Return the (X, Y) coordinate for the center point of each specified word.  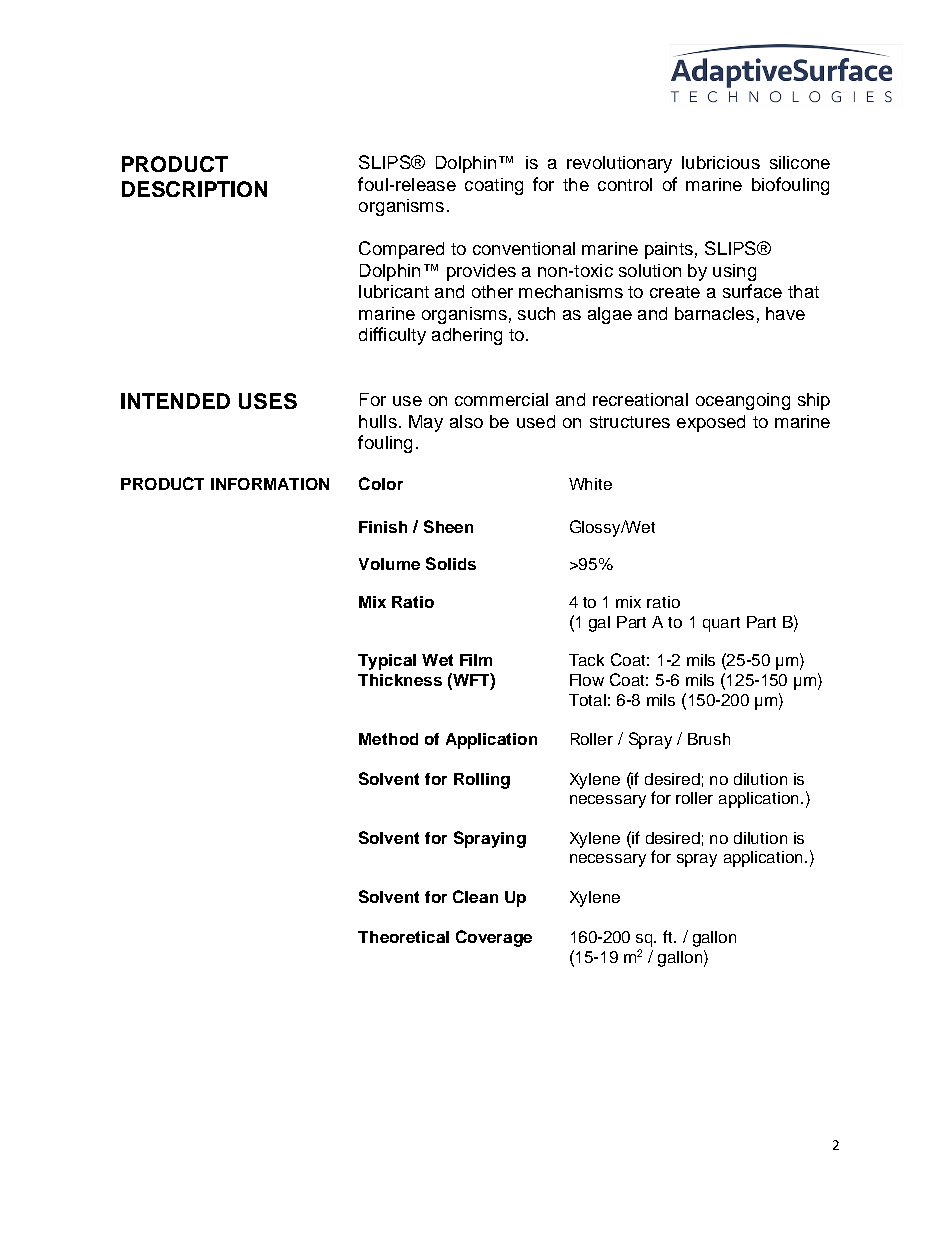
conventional (524, 248)
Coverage (494, 938)
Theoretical (403, 937)
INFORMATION (270, 484)
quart (721, 624)
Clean (475, 896)
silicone (800, 162)
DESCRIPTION (194, 189)
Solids (451, 563)
